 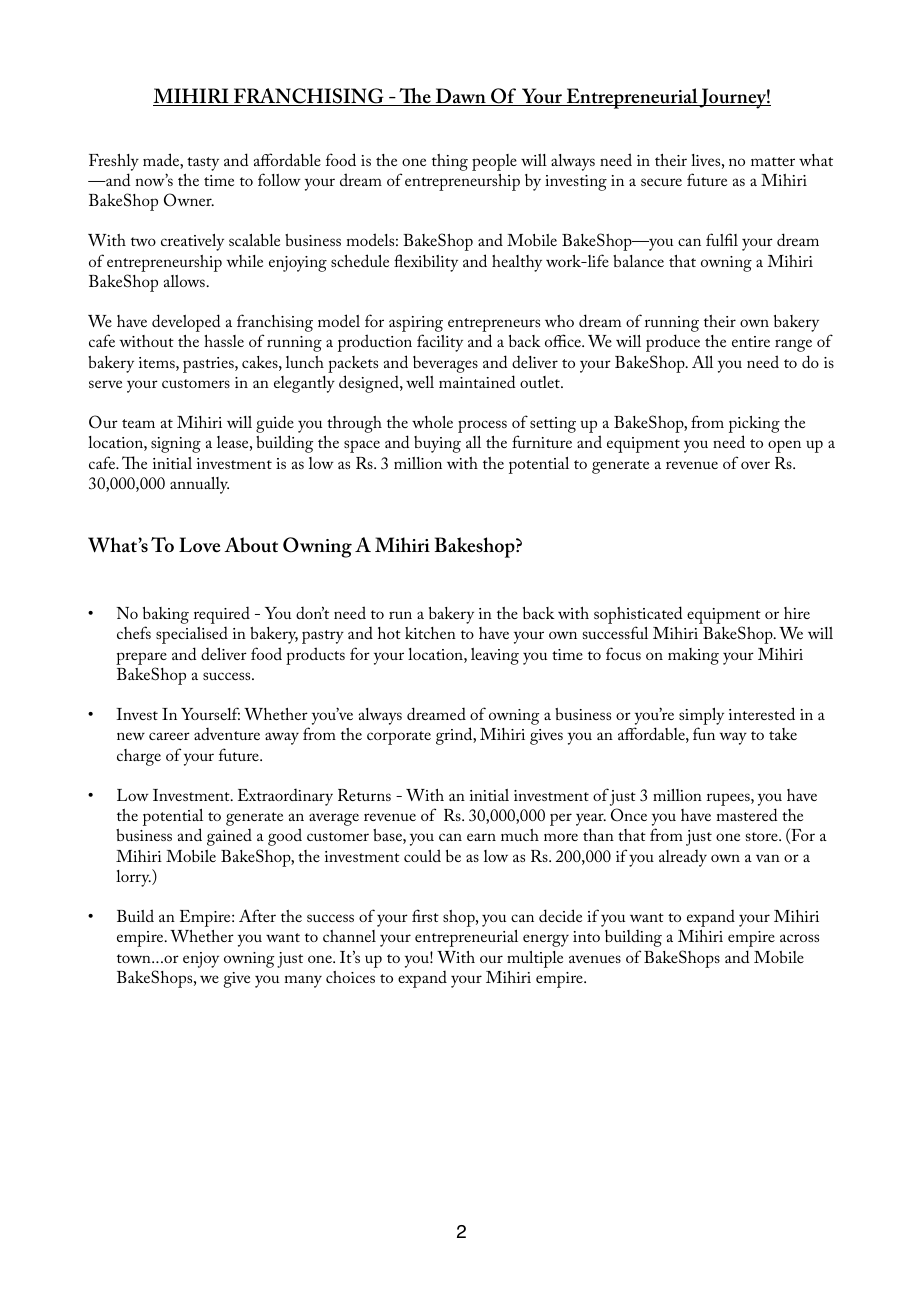 I want to click on matter, so click(x=773, y=161).
